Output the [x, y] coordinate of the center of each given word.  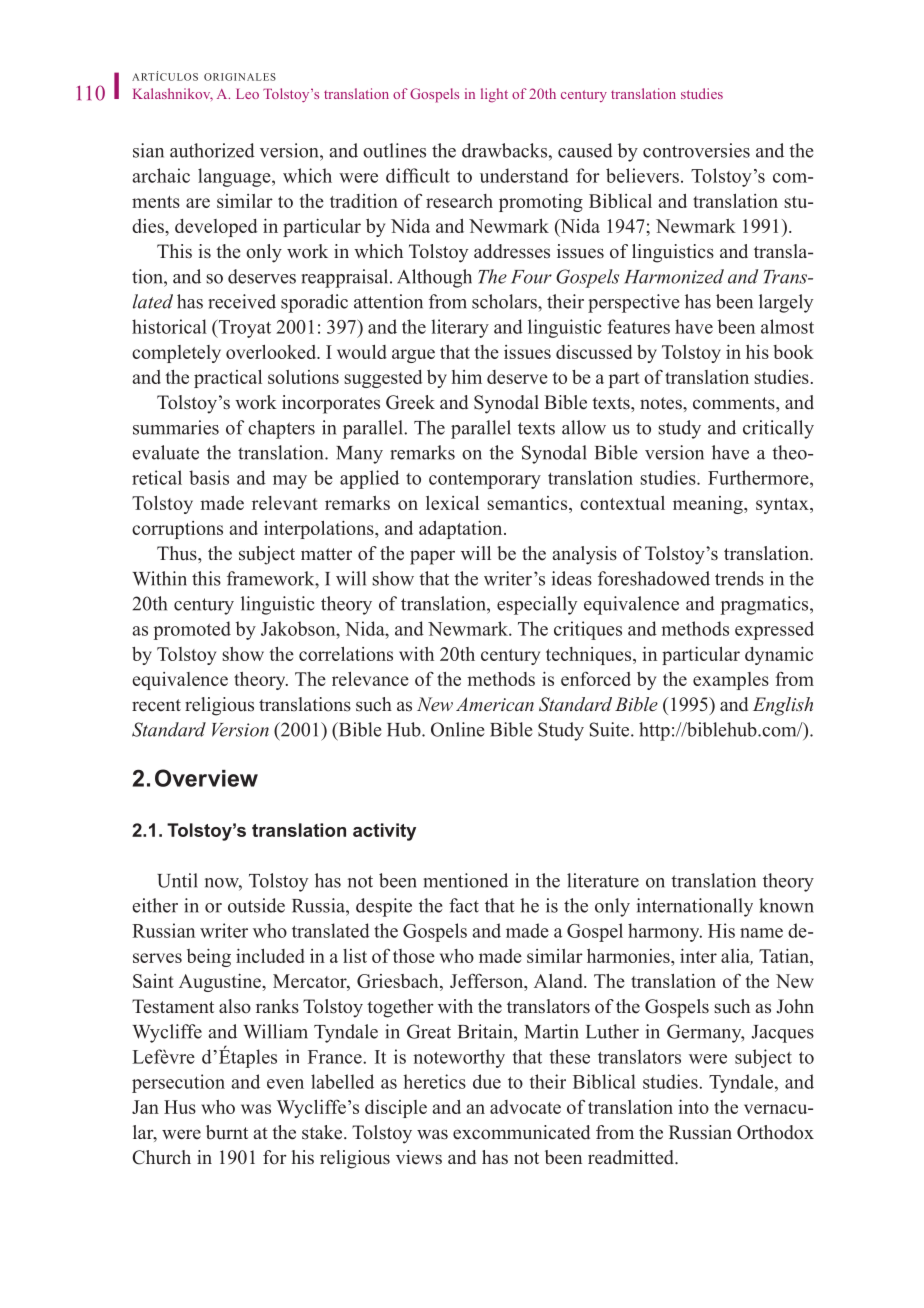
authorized [212, 150]
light [494, 95]
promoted [192, 630]
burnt [227, 1132]
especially [537, 605]
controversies [696, 150]
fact [464, 905]
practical [228, 379]
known [786, 905]
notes [662, 403]
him [467, 377]
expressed [774, 630]
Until [177, 880]
